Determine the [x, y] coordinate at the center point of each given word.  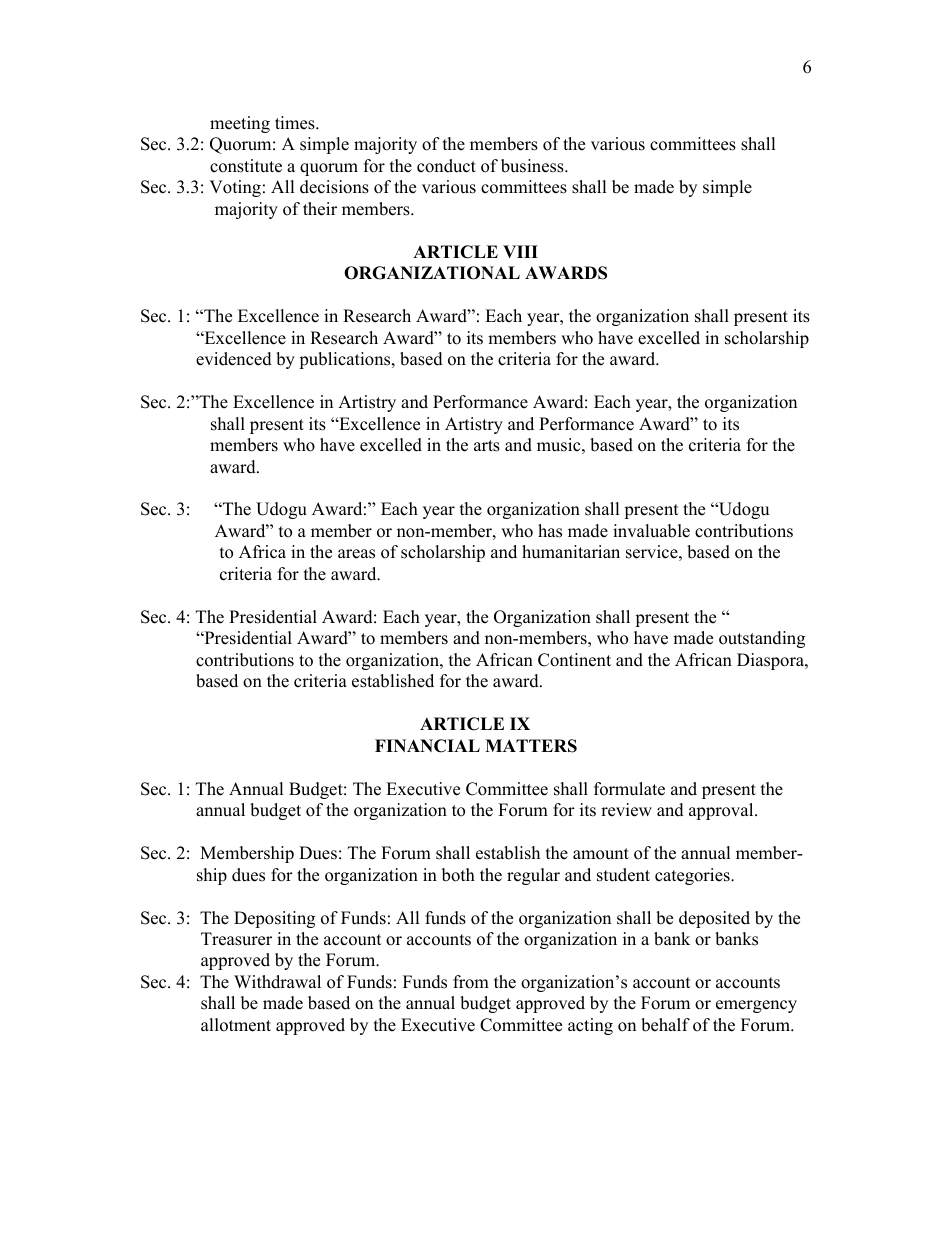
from [471, 982]
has [550, 531]
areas [356, 554]
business [533, 166]
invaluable [651, 531]
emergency [756, 1006]
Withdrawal [277, 982]
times [296, 123]
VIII [520, 251]
